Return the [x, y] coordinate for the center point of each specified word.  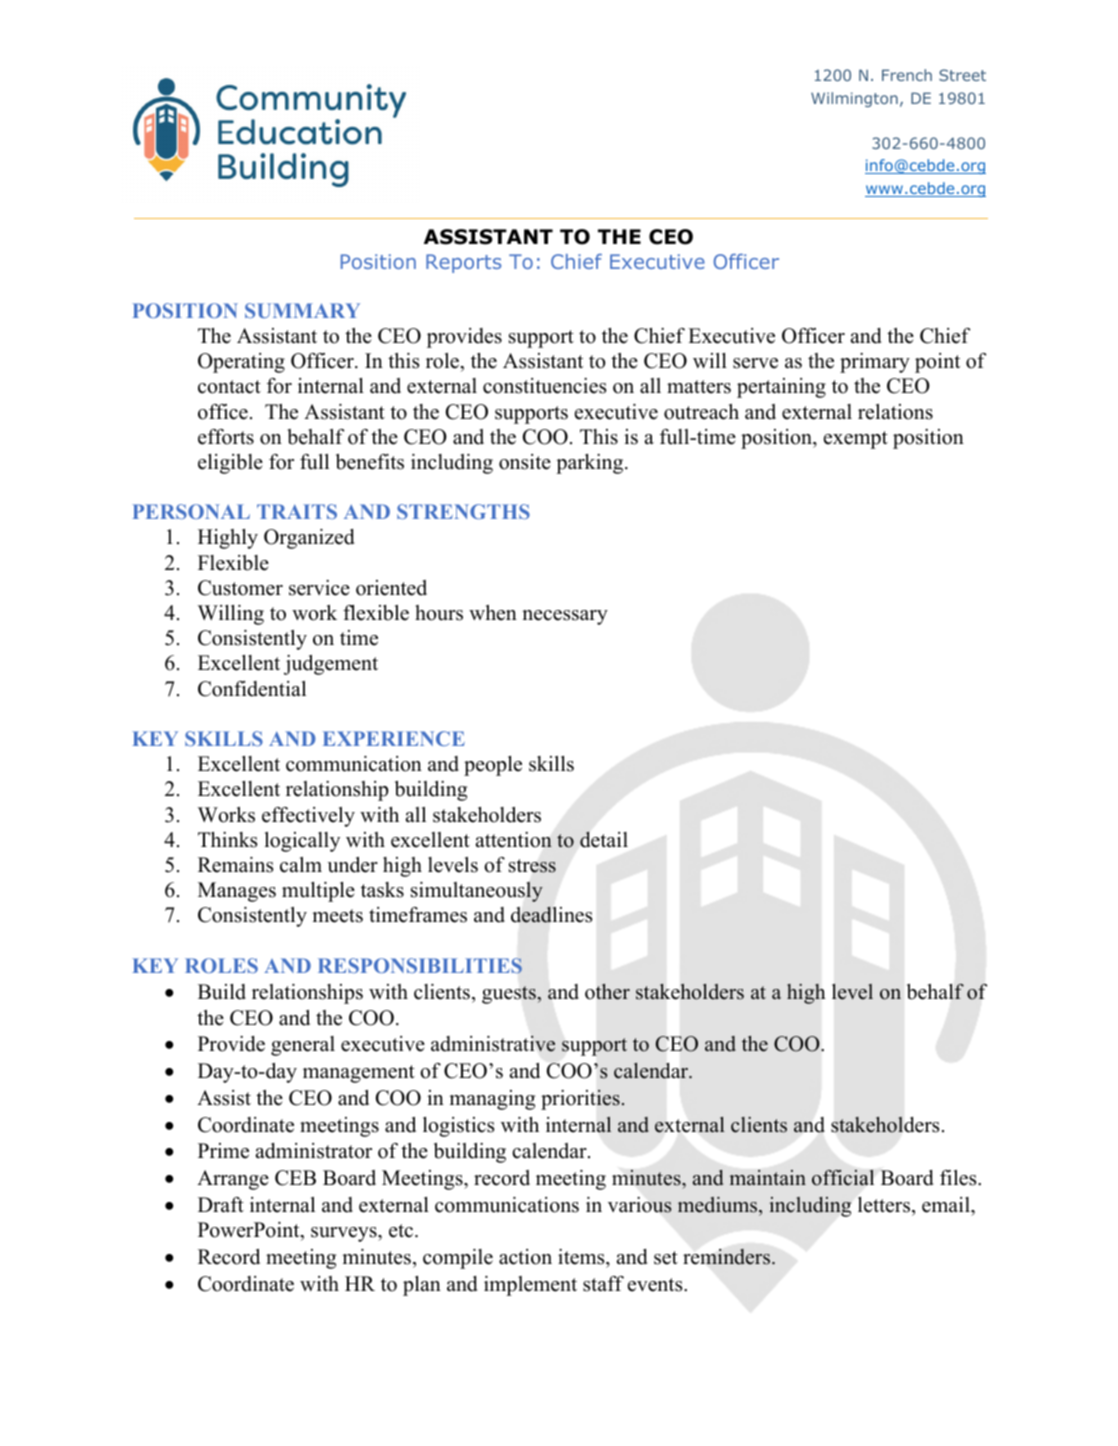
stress [532, 866]
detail [604, 839]
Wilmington [854, 99]
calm [301, 865]
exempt [856, 440]
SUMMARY [302, 310]
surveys [345, 1234]
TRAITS [297, 511]
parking [591, 464]
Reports [463, 263]
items [582, 1257]
